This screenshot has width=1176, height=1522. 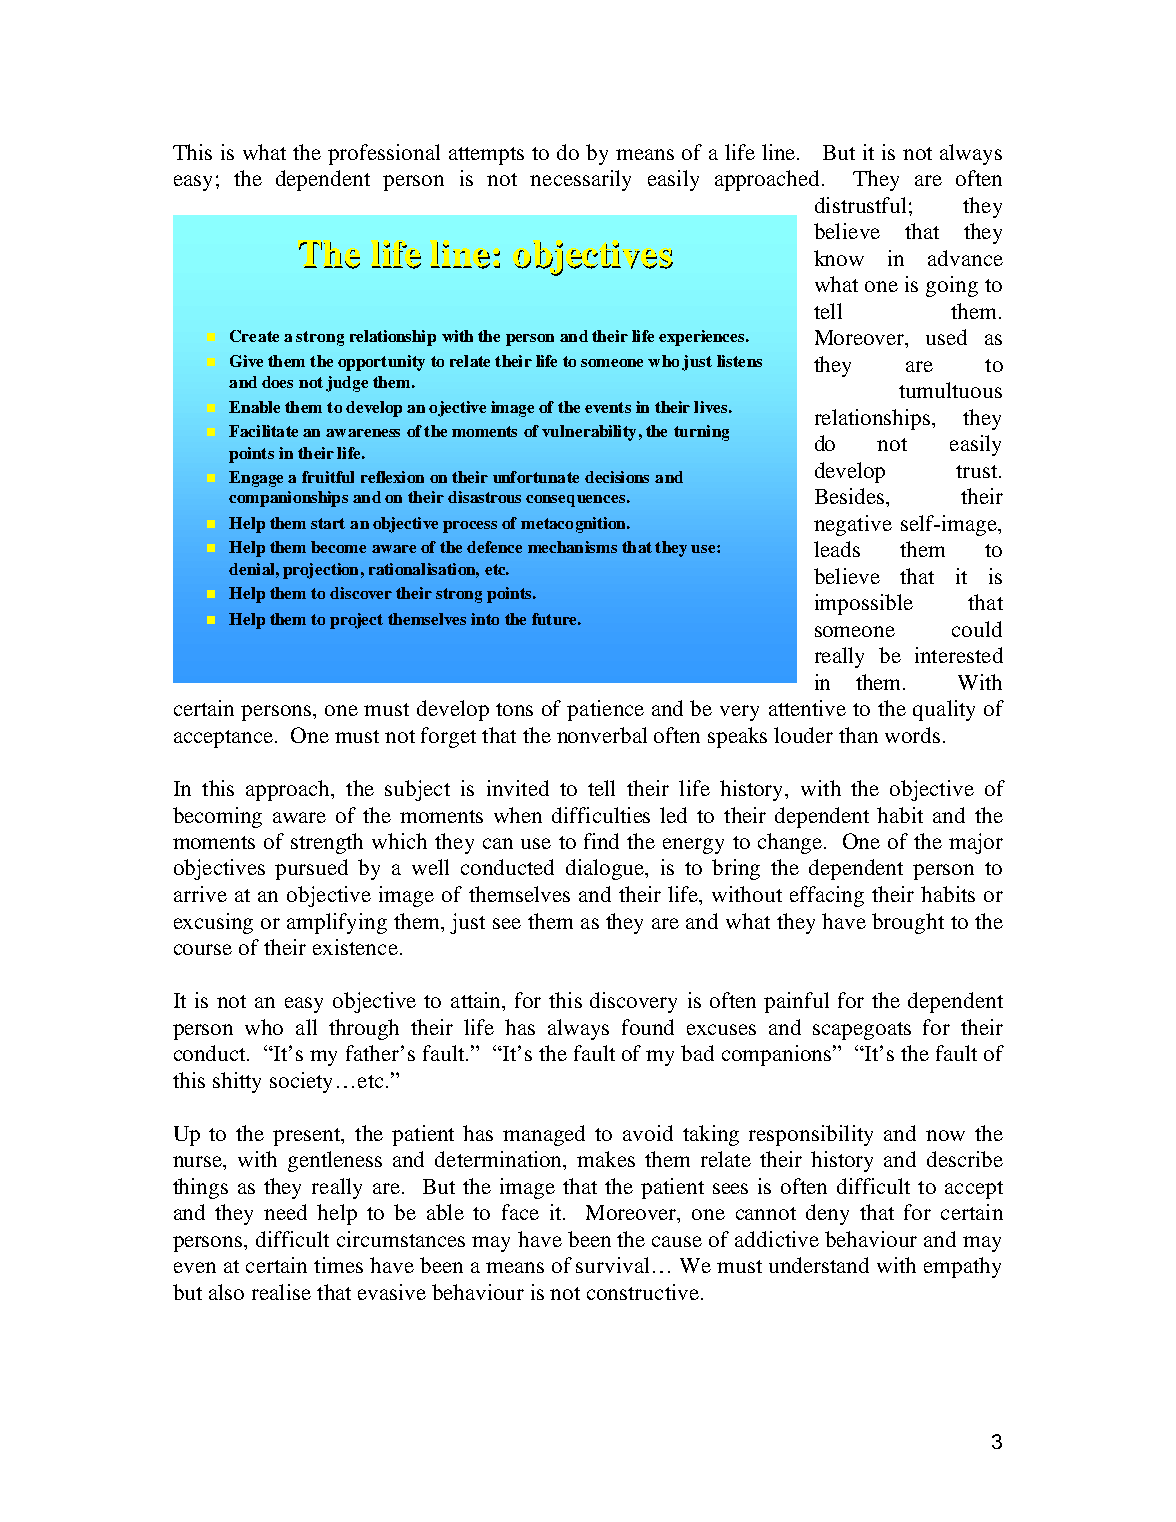 What do you see at coordinates (908, 923) in the screenshot?
I see `brought` at bounding box center [908, 923].
